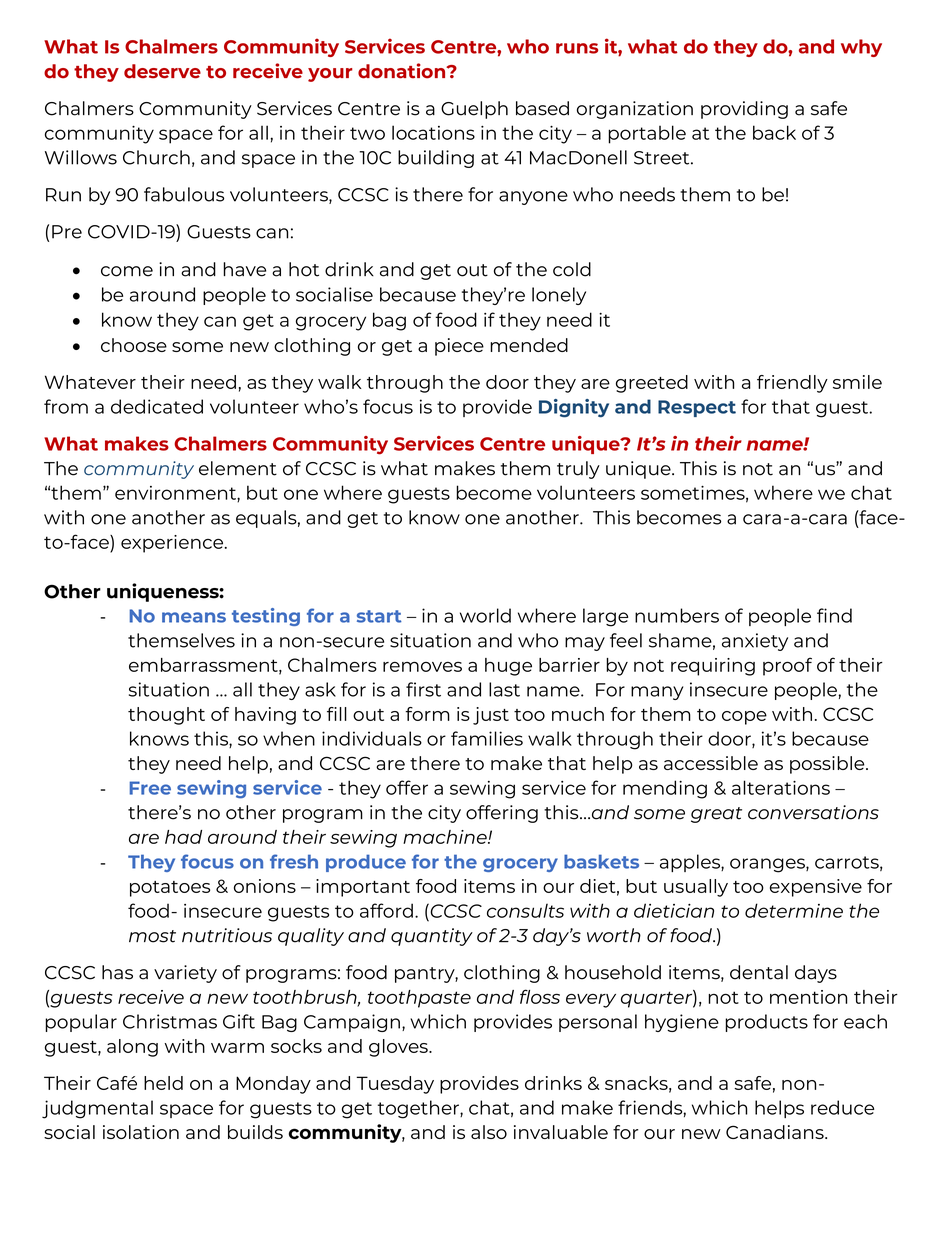 The height and width of the image is (1233, 952). Describe the element at coordinates (163, 1083) in the image. I see `held` at that location.
